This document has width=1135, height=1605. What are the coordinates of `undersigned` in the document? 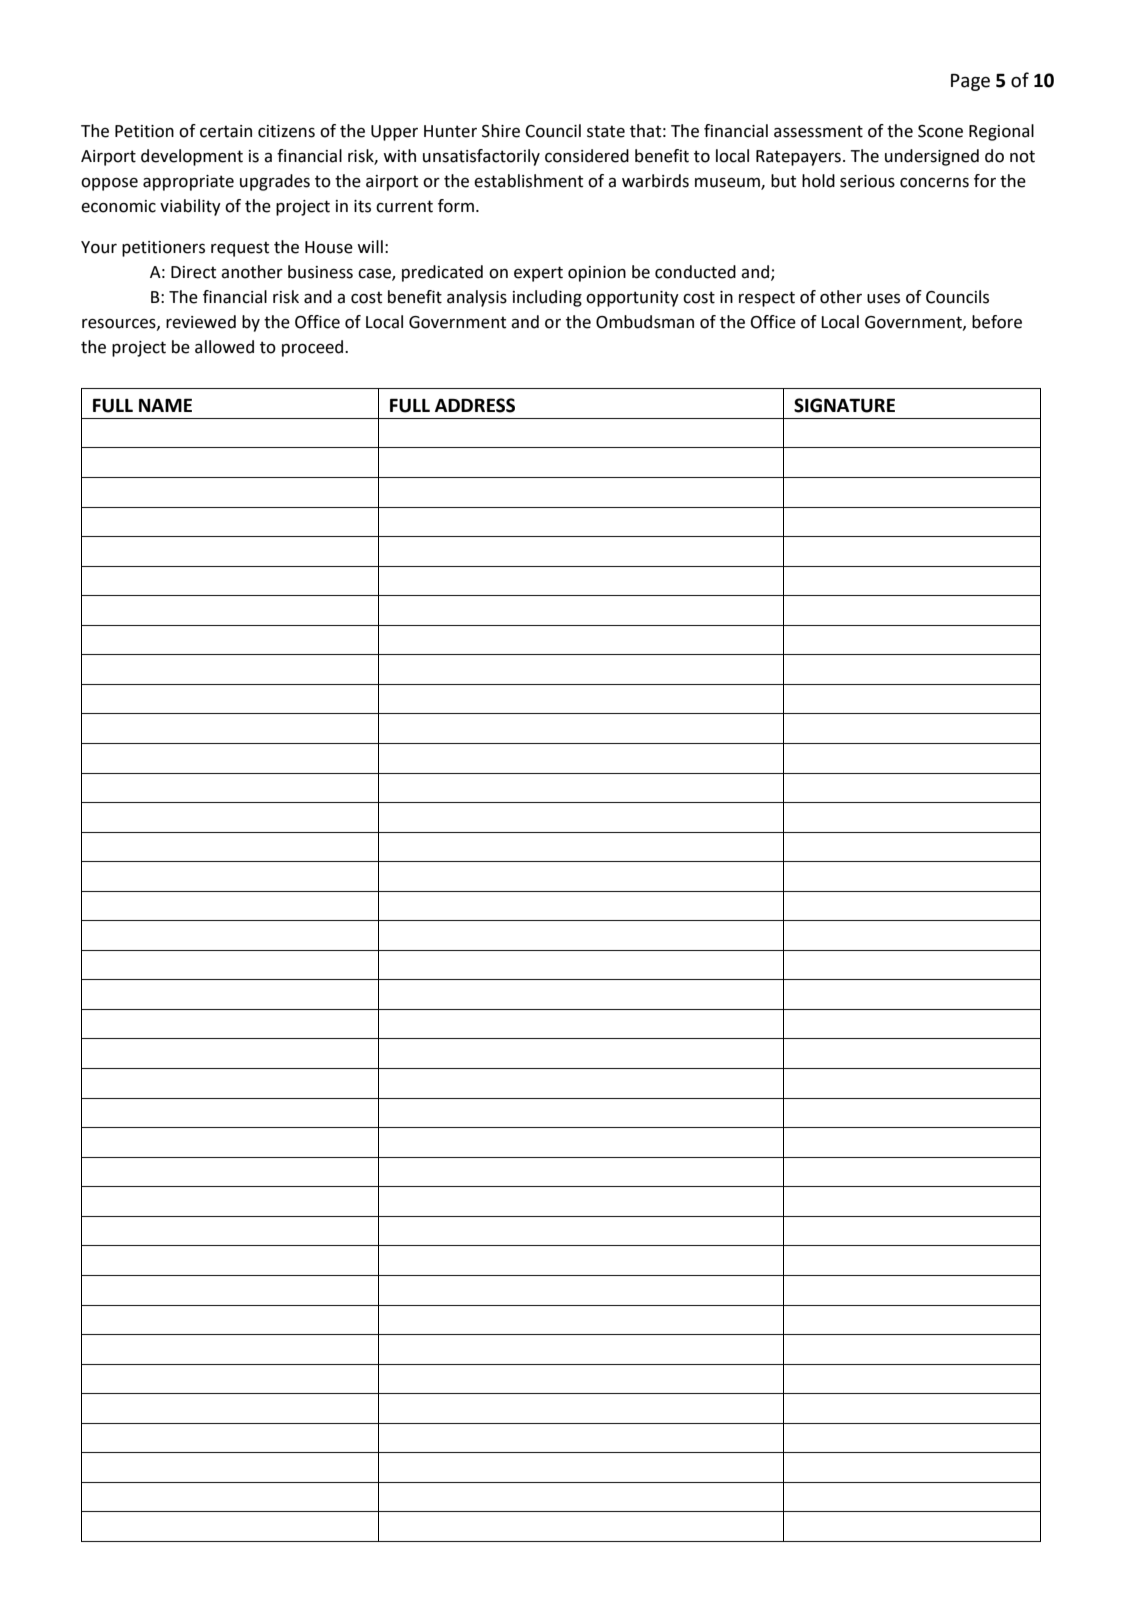 It's located at (932, 157).
